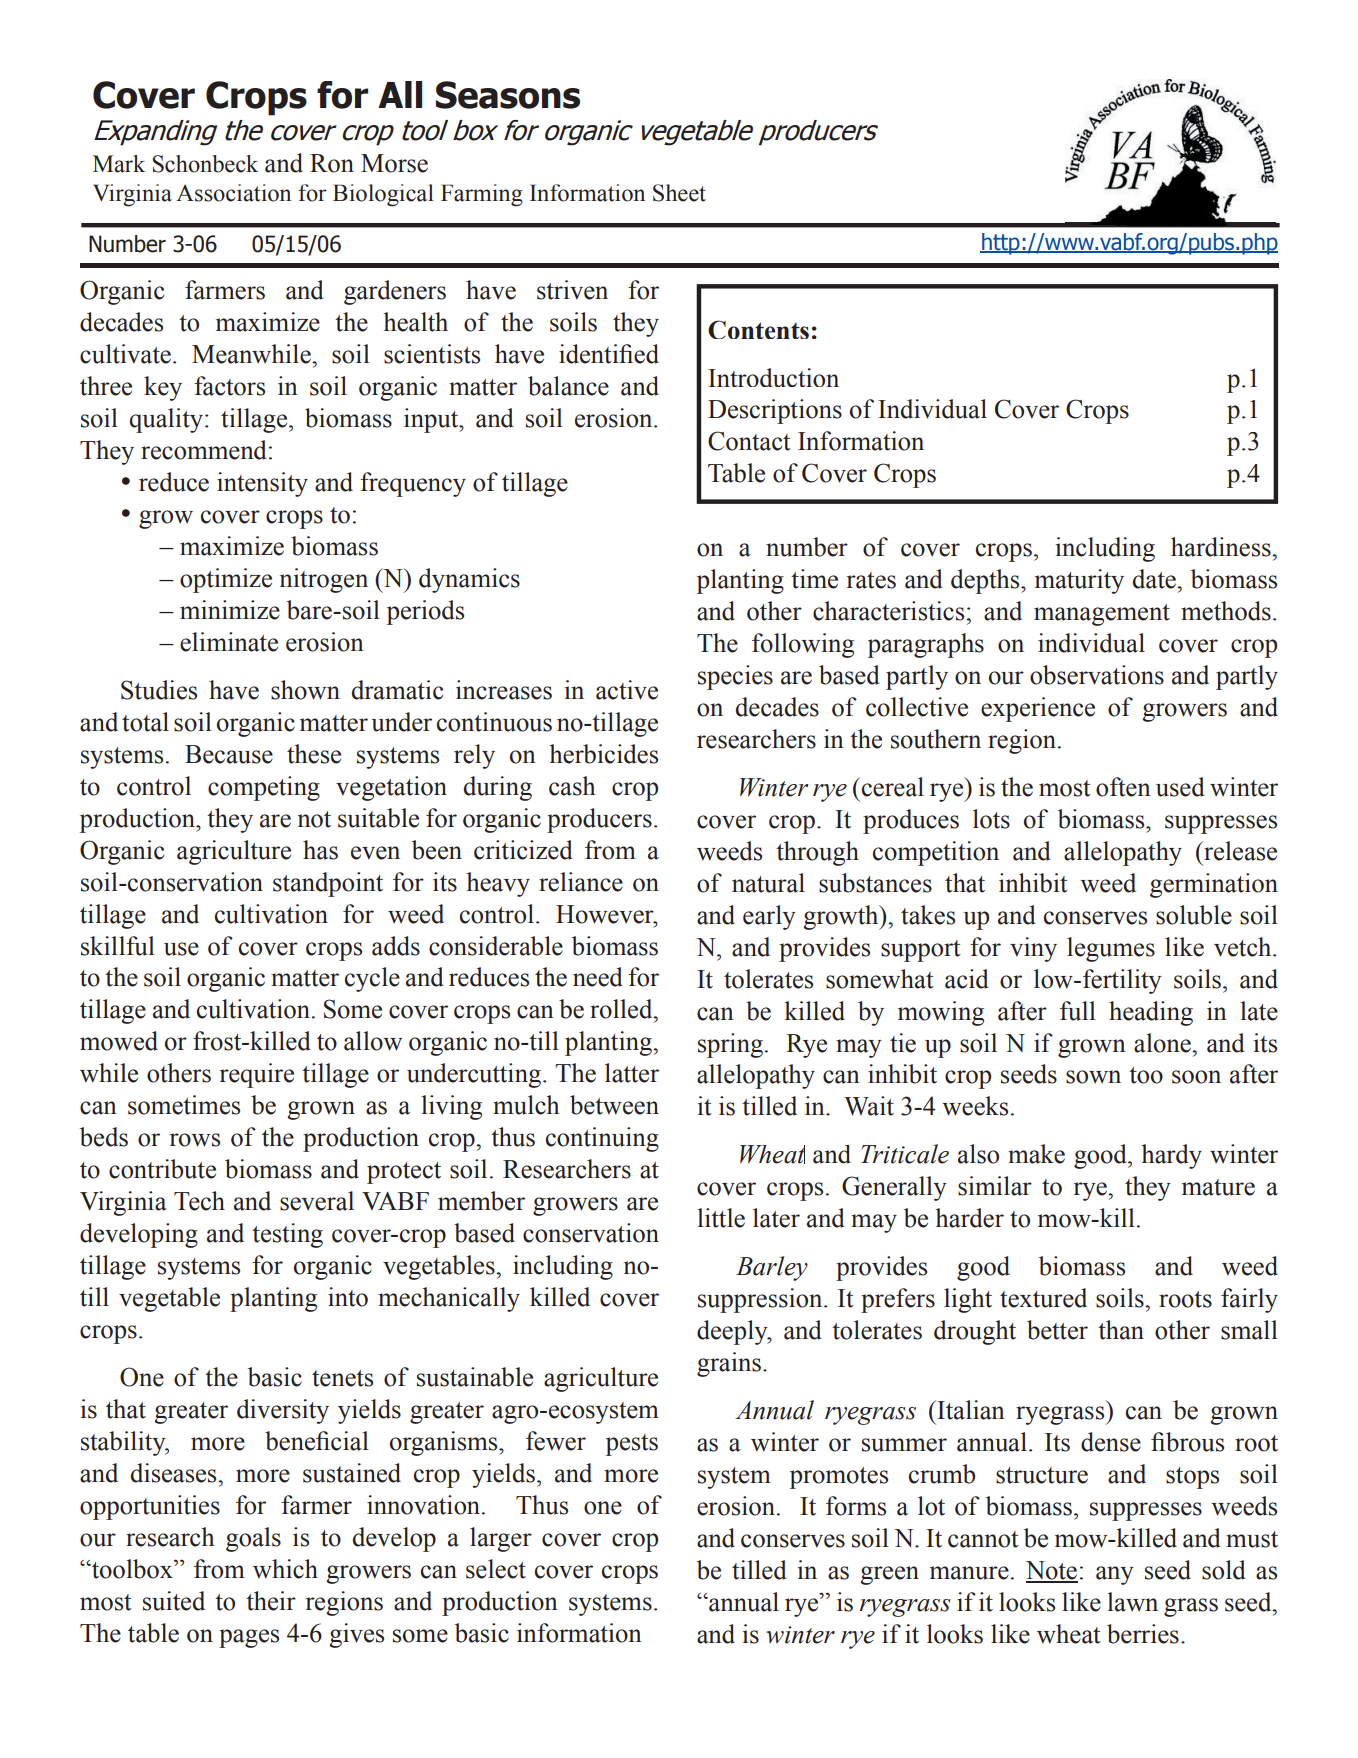  Describe the element at coordinates (721, 1218) in the page. I see `little` at that location.
